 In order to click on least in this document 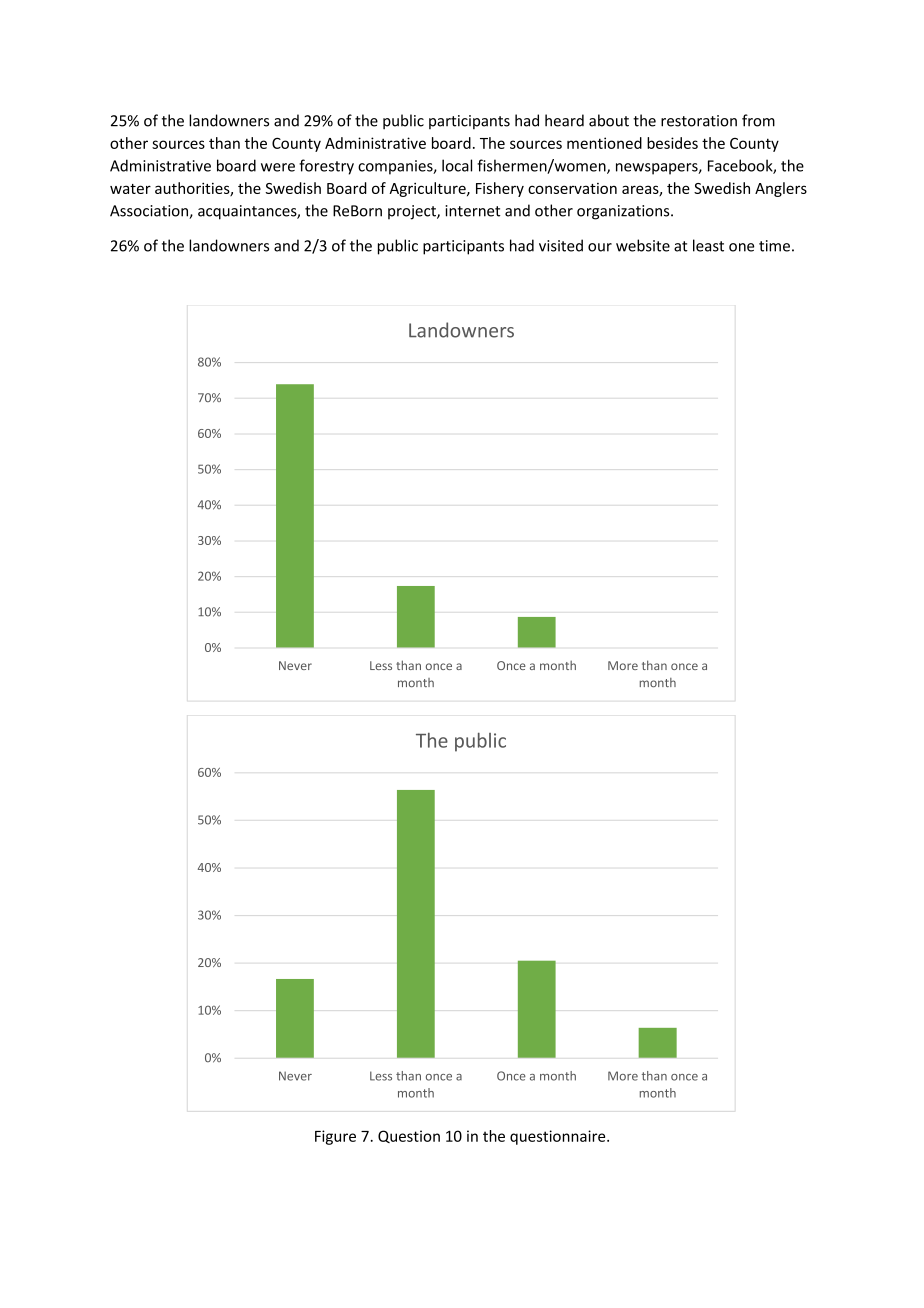, I will do `click(708, 245)`.
